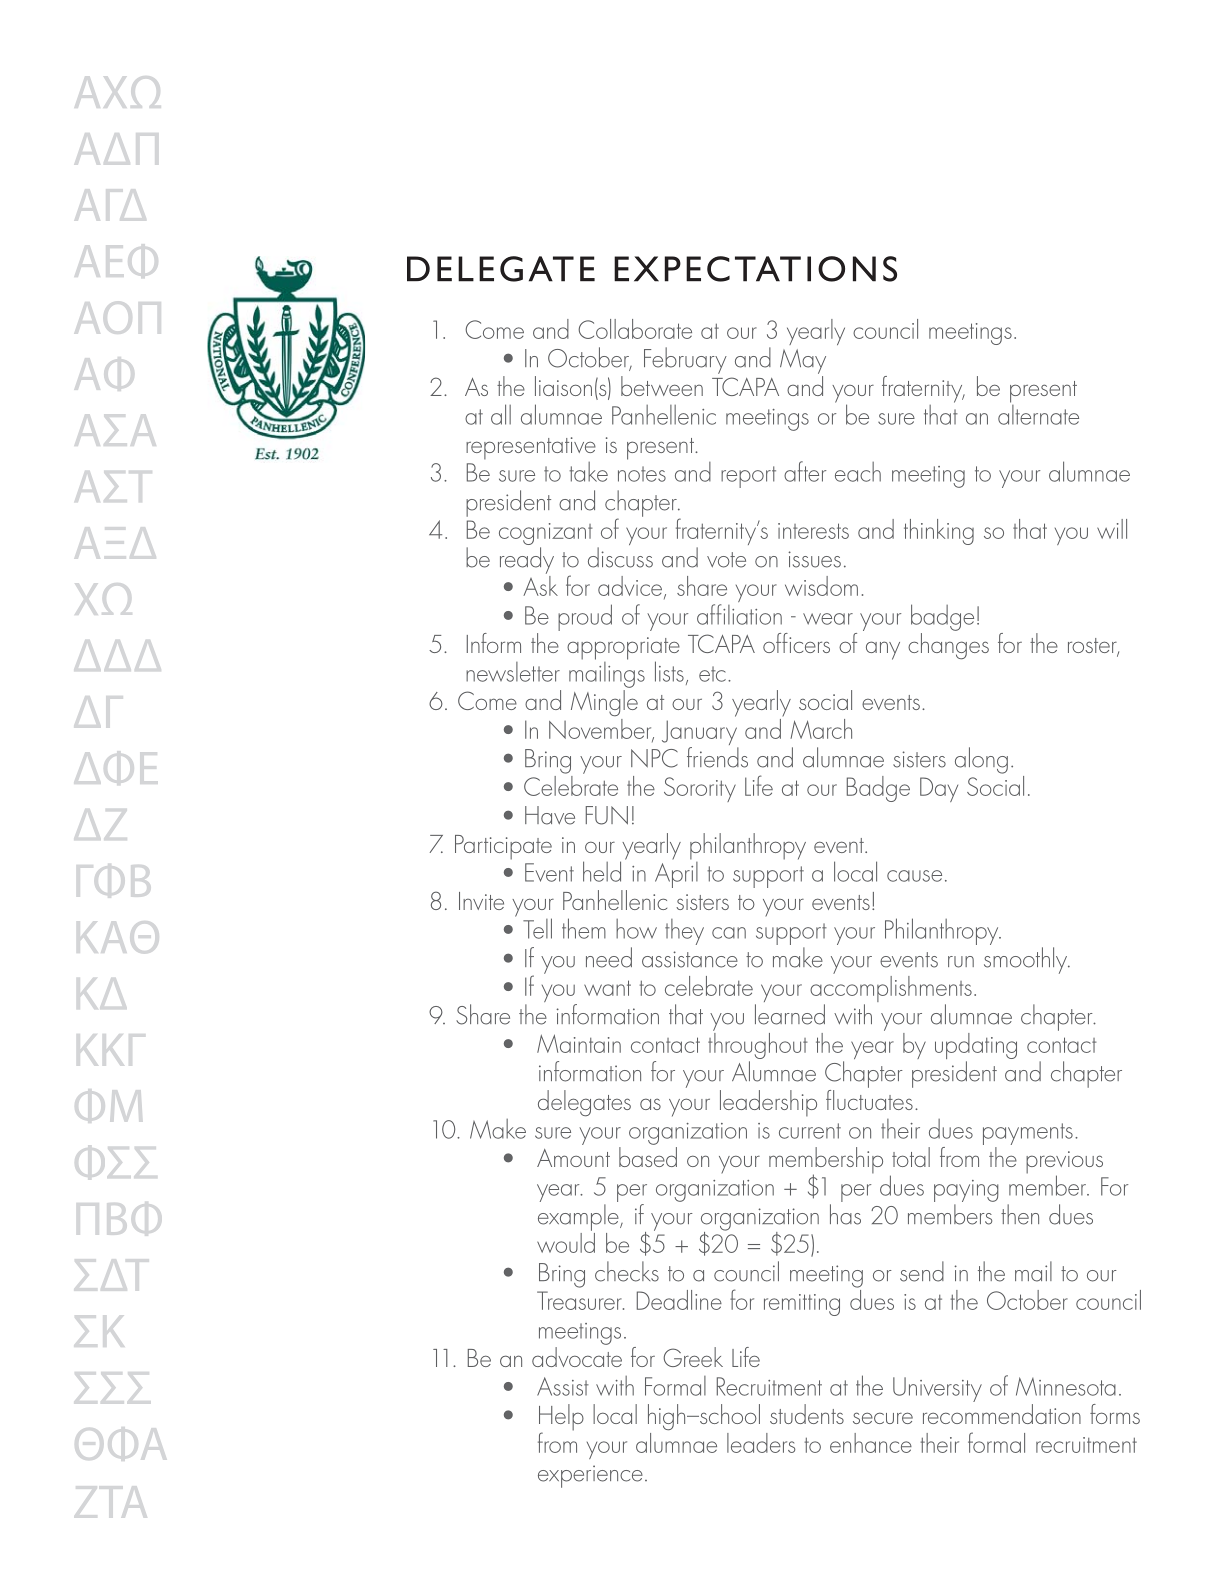 The image size is (1231, 1593). I want to click on Maintain, so click(579, 1043).
